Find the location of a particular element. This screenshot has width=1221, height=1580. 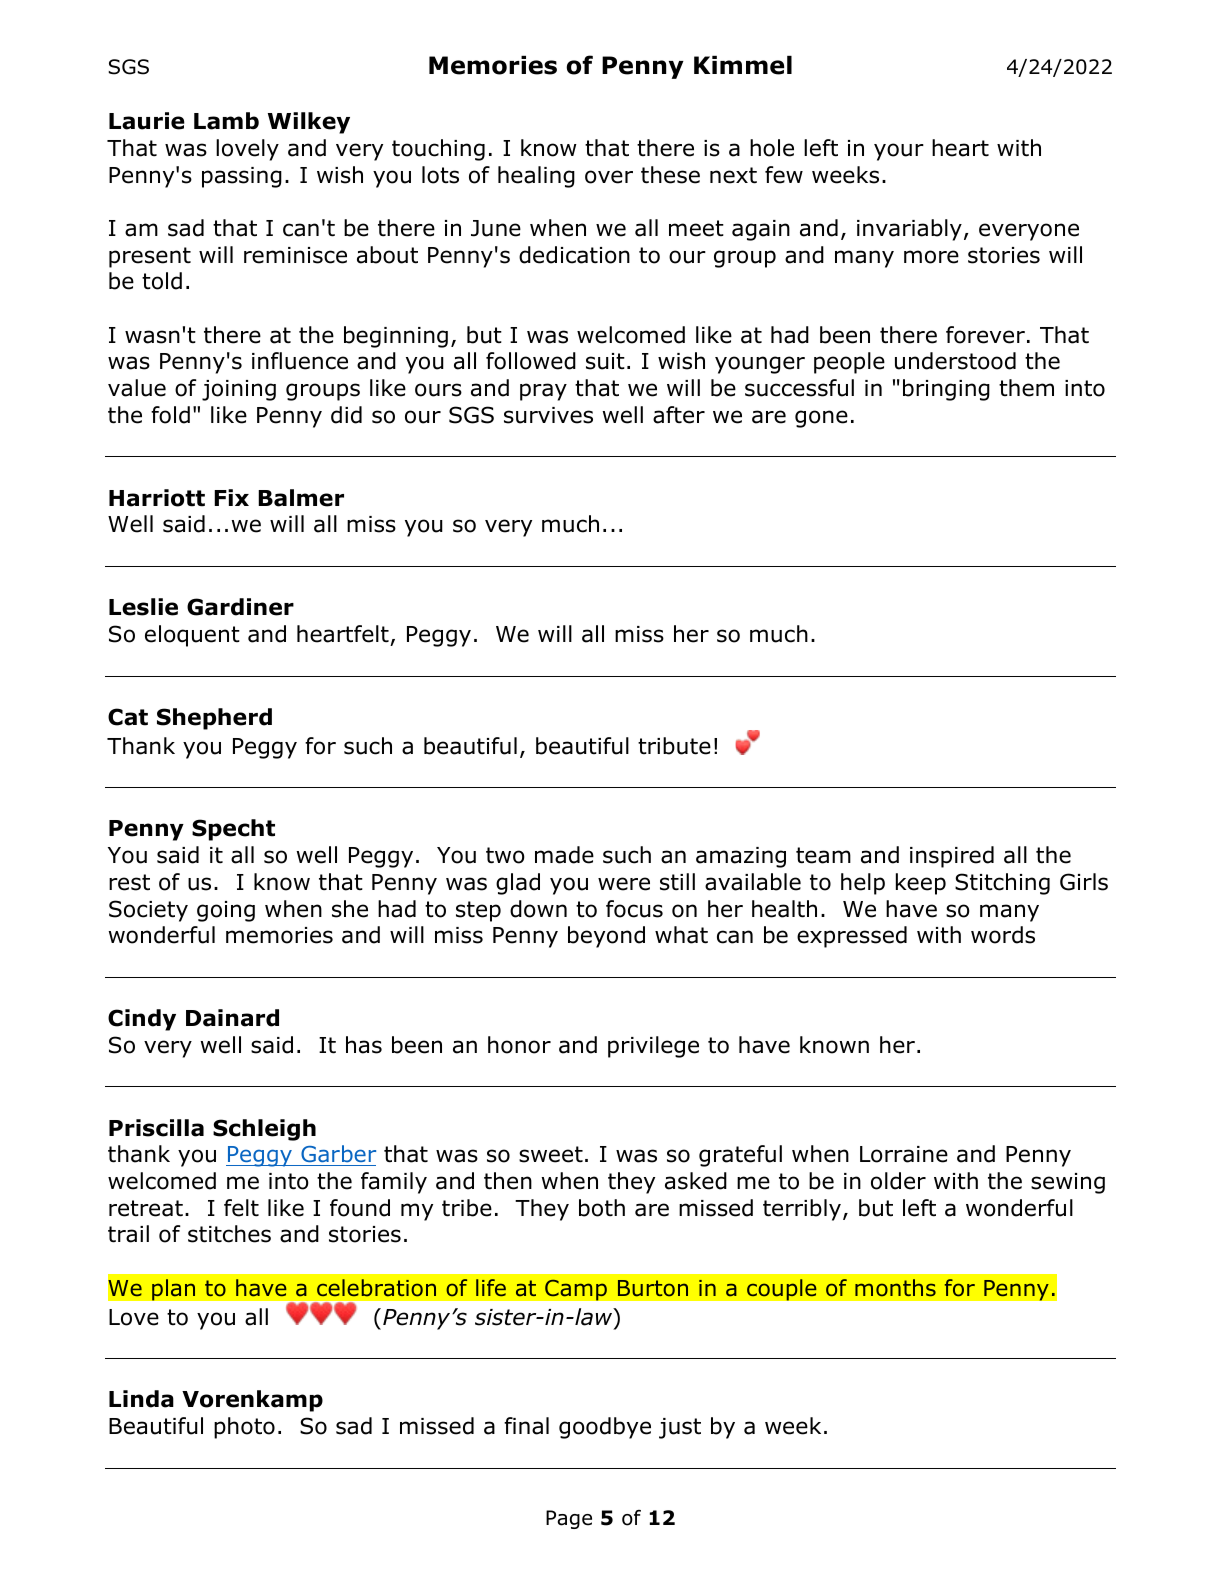

inspired is located at coordinates (952, 857).
